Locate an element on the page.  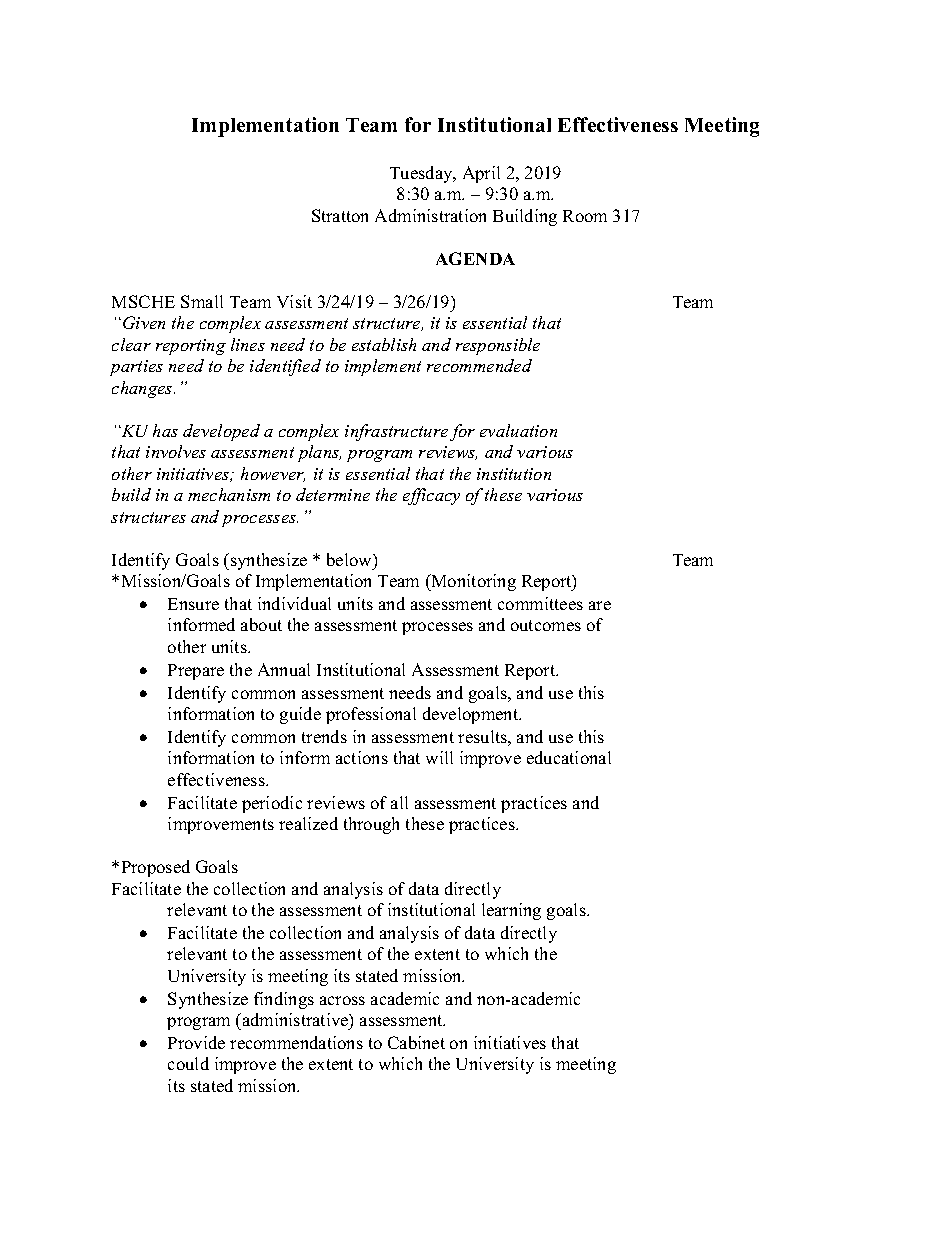
individual is located at coordinates (294, 603).
